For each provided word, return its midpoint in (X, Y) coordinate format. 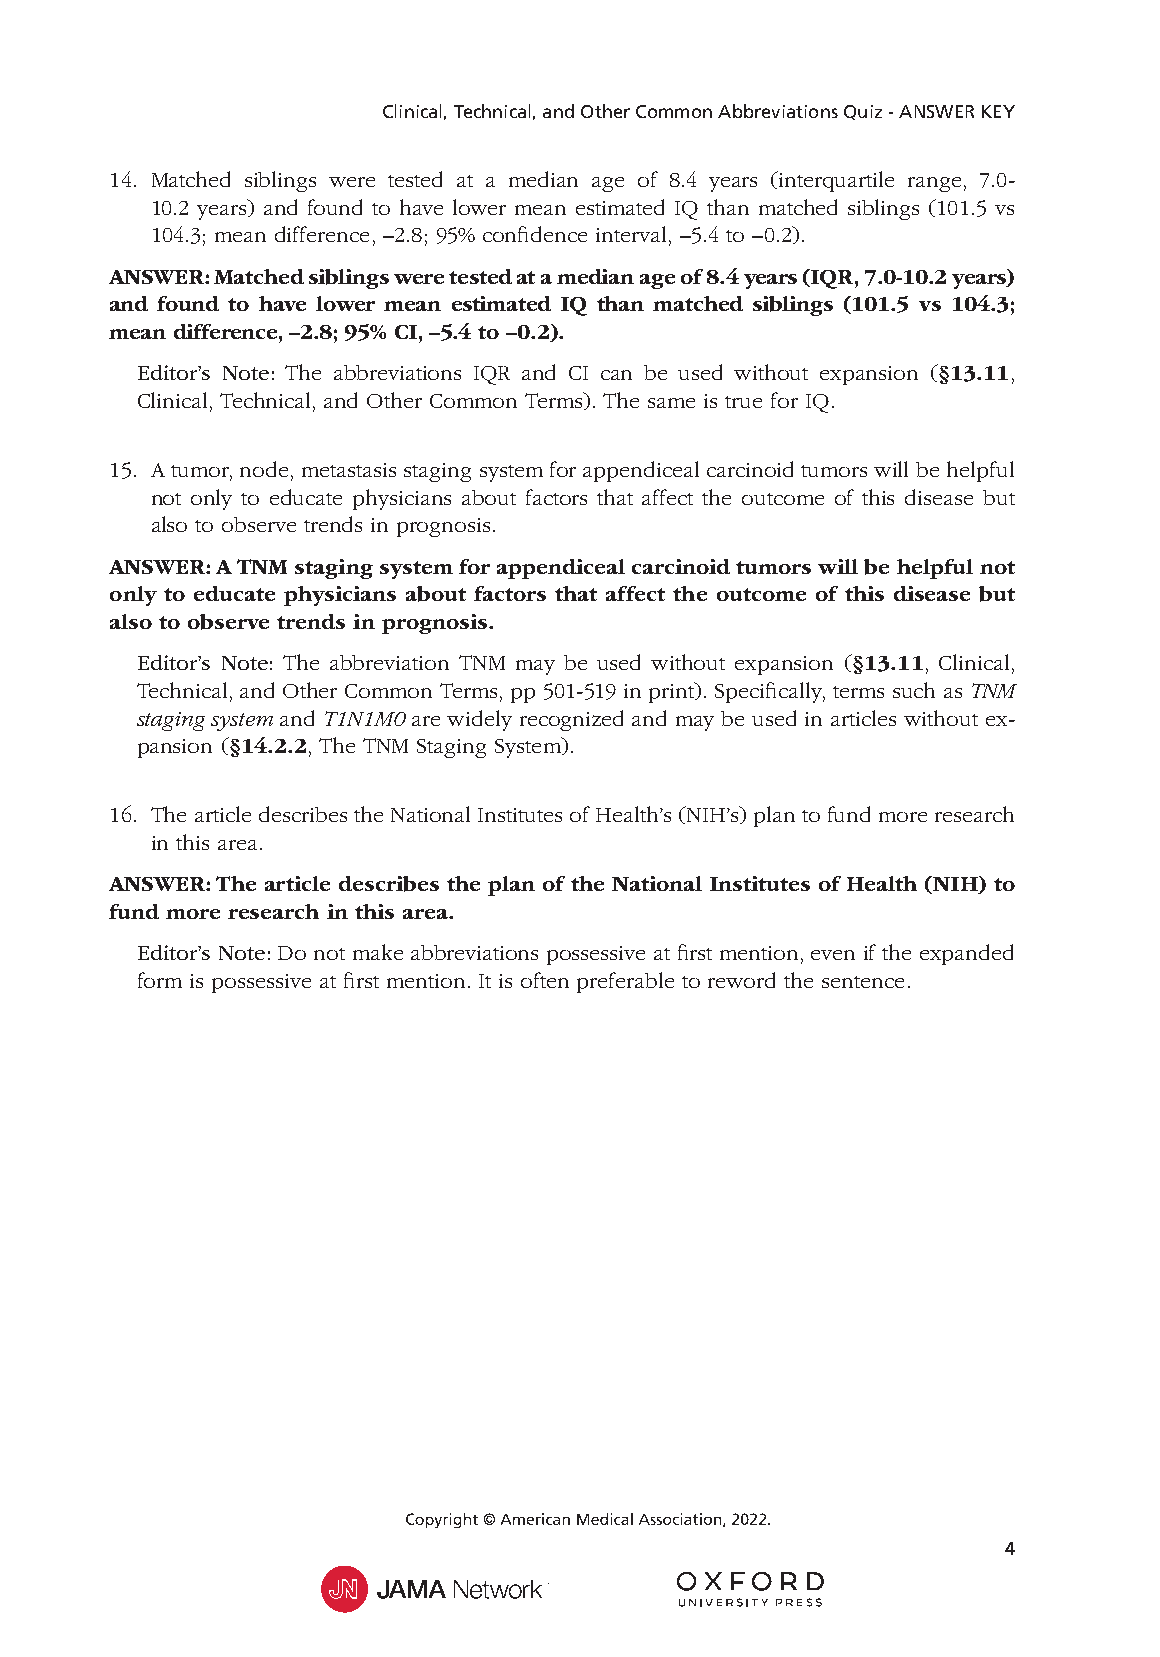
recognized (571, 720)
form (160, 980)
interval (631, 234)
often (545, 980)
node (264, 469)
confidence (535, 234)
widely (479, 720)
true (743, 402)
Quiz (863, 112)
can (616, 375)
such (914, 690)
